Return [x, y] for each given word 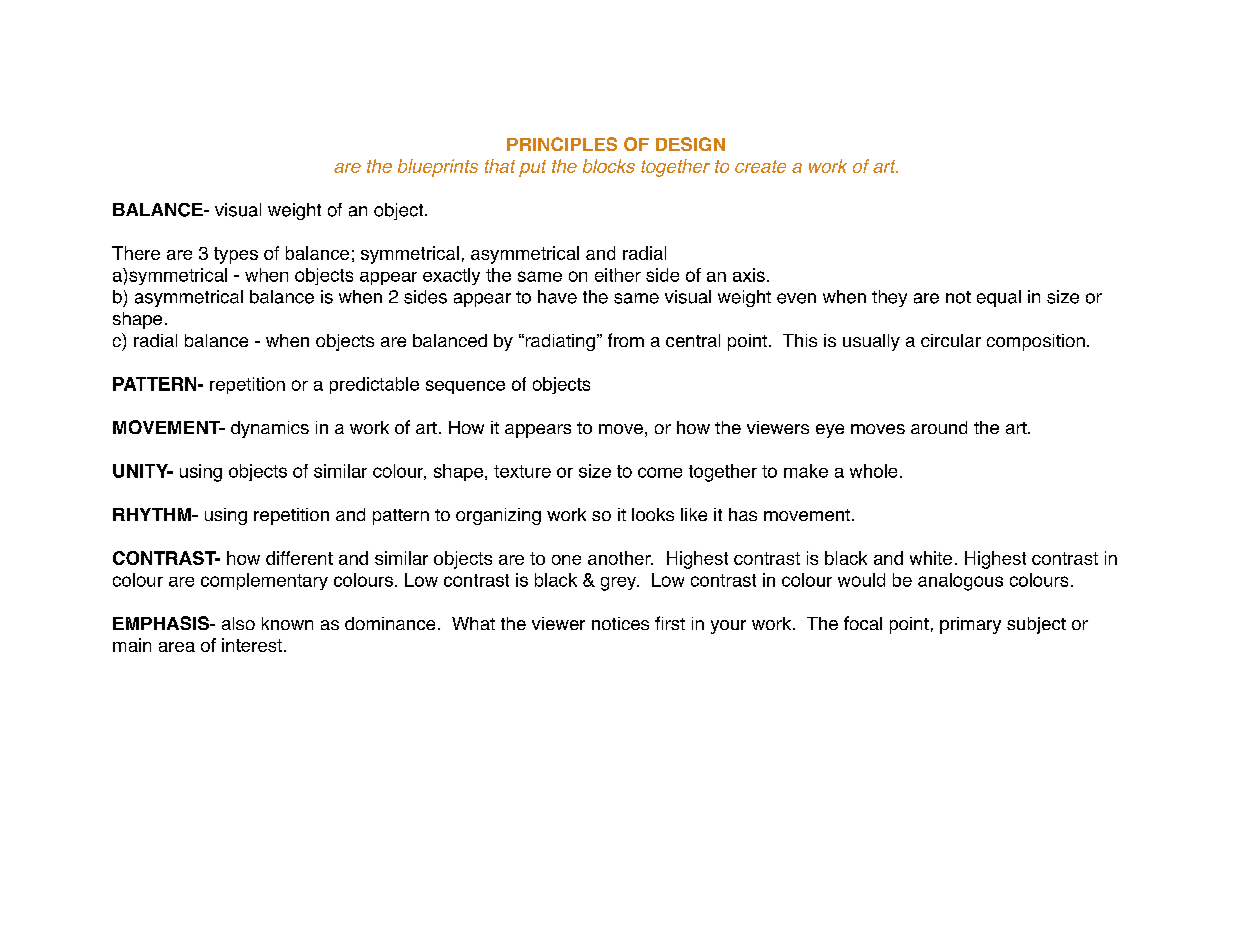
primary [970, 625]
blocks [609, 166]
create [760, 166]
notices [620, 623]
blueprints [438, 168]
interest [252, 645]
